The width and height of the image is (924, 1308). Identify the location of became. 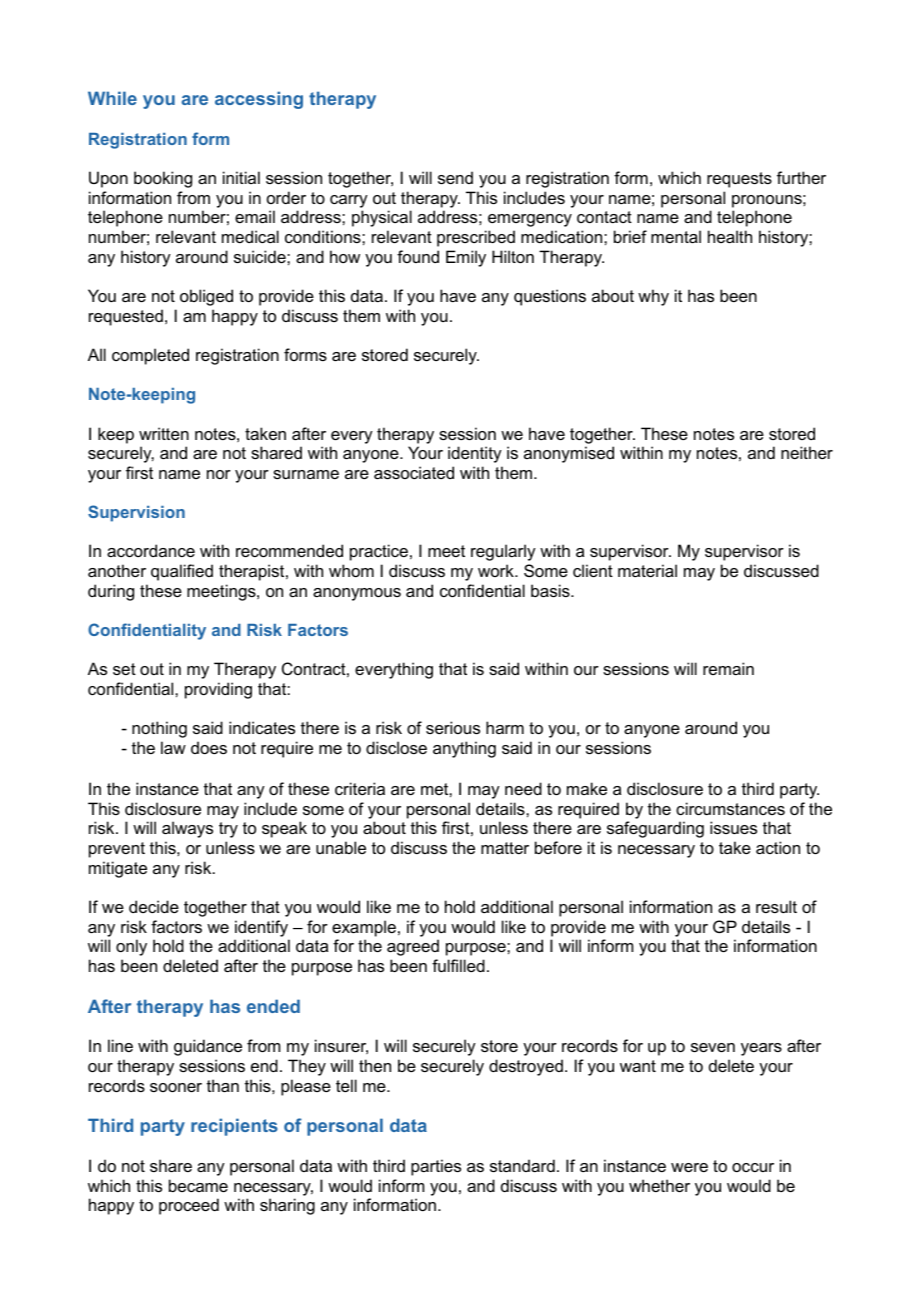
(198, 1185).
